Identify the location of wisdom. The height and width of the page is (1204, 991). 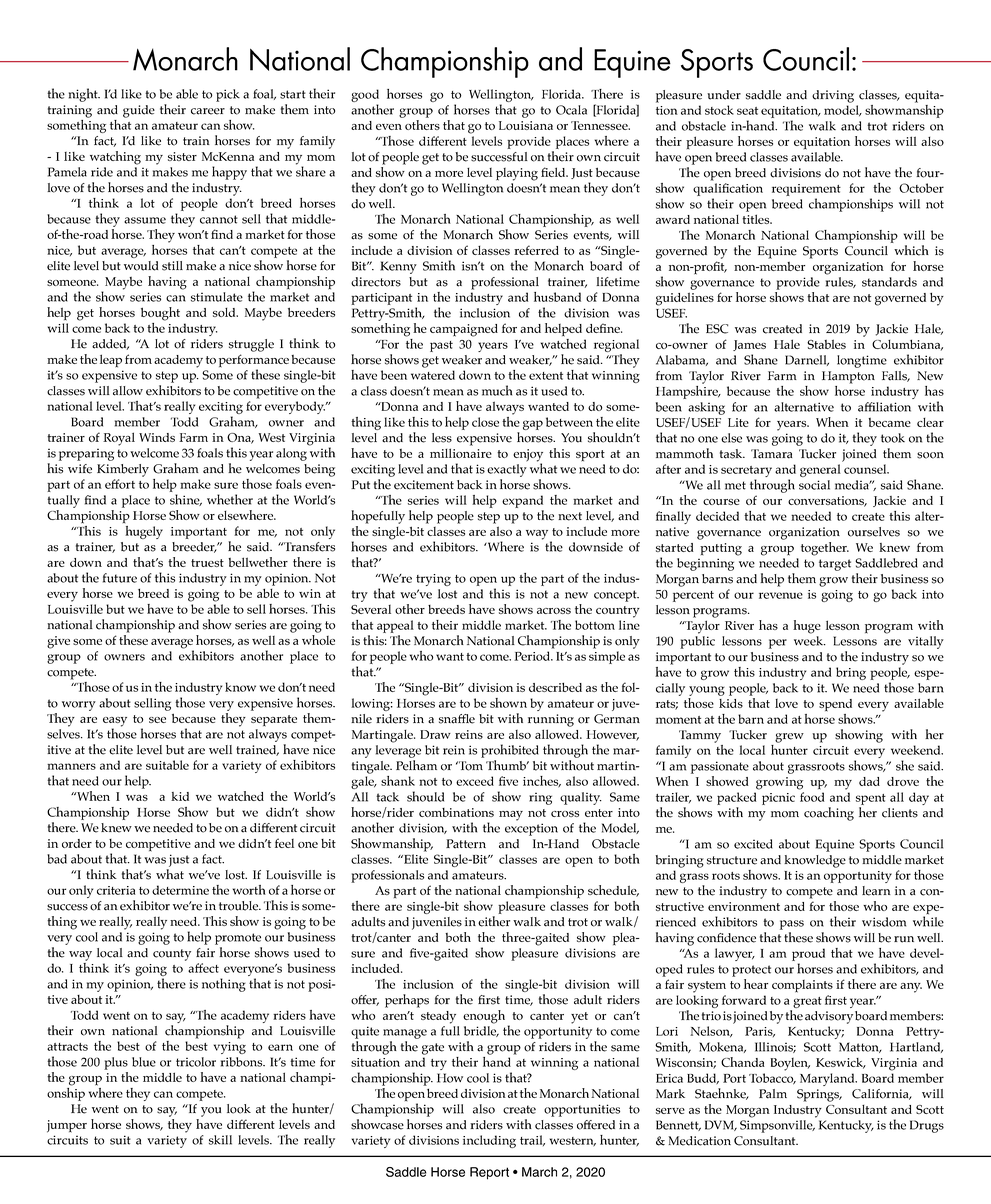
(884, 922).
